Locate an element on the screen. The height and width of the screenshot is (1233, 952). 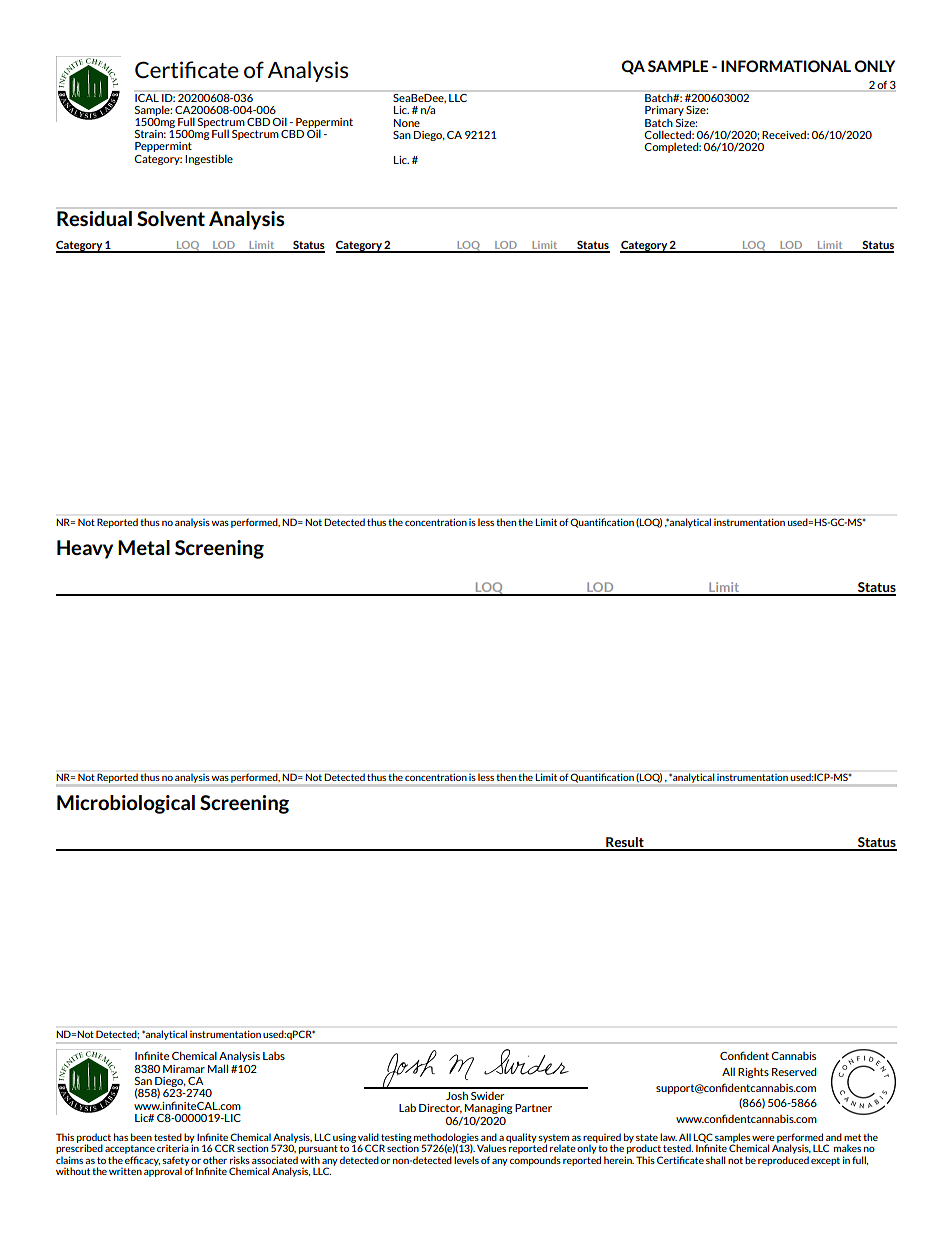
Heavy is located at coordinates (85, 549).
